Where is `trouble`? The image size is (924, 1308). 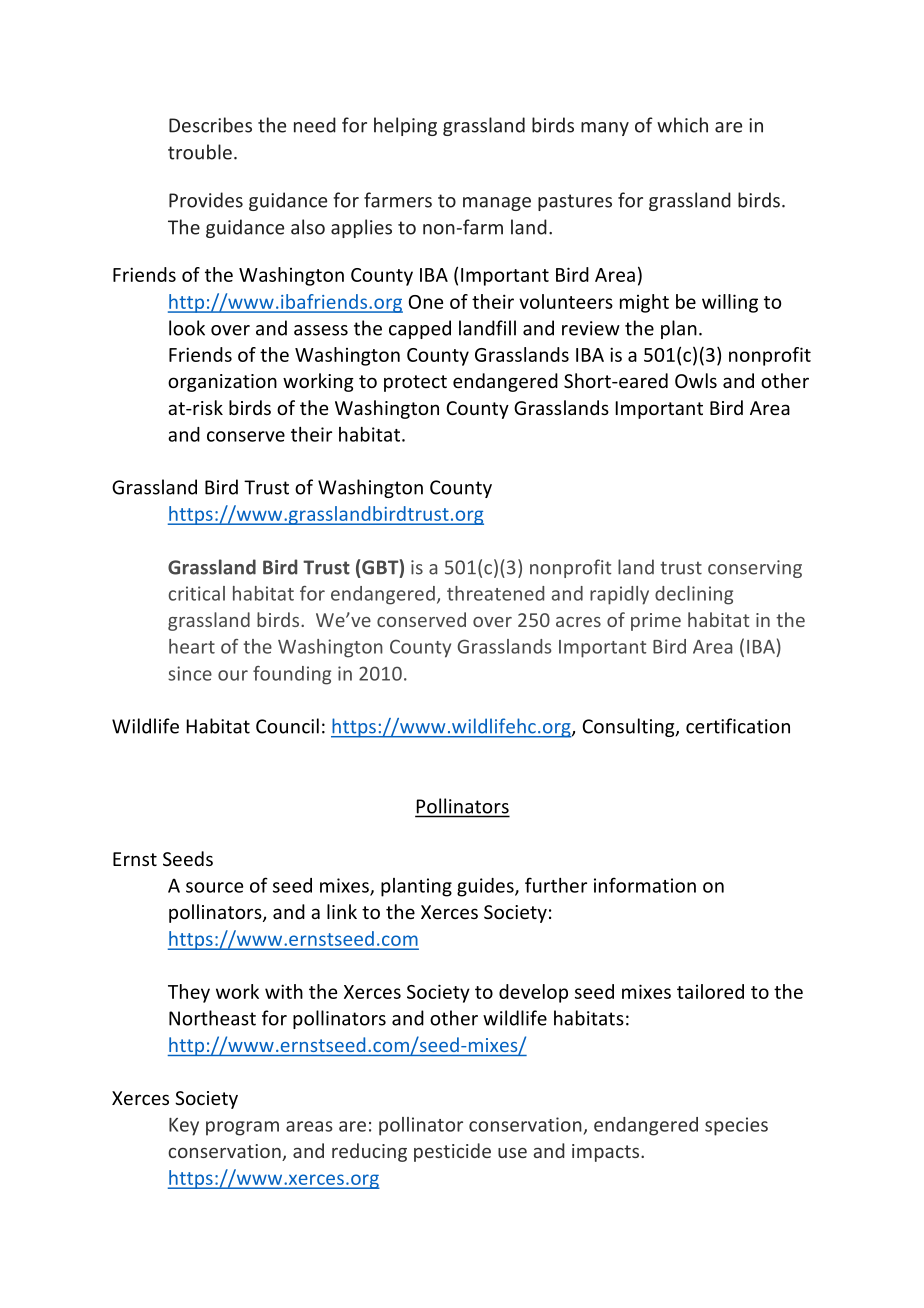
trouble is located at coordinates (200, 152).
